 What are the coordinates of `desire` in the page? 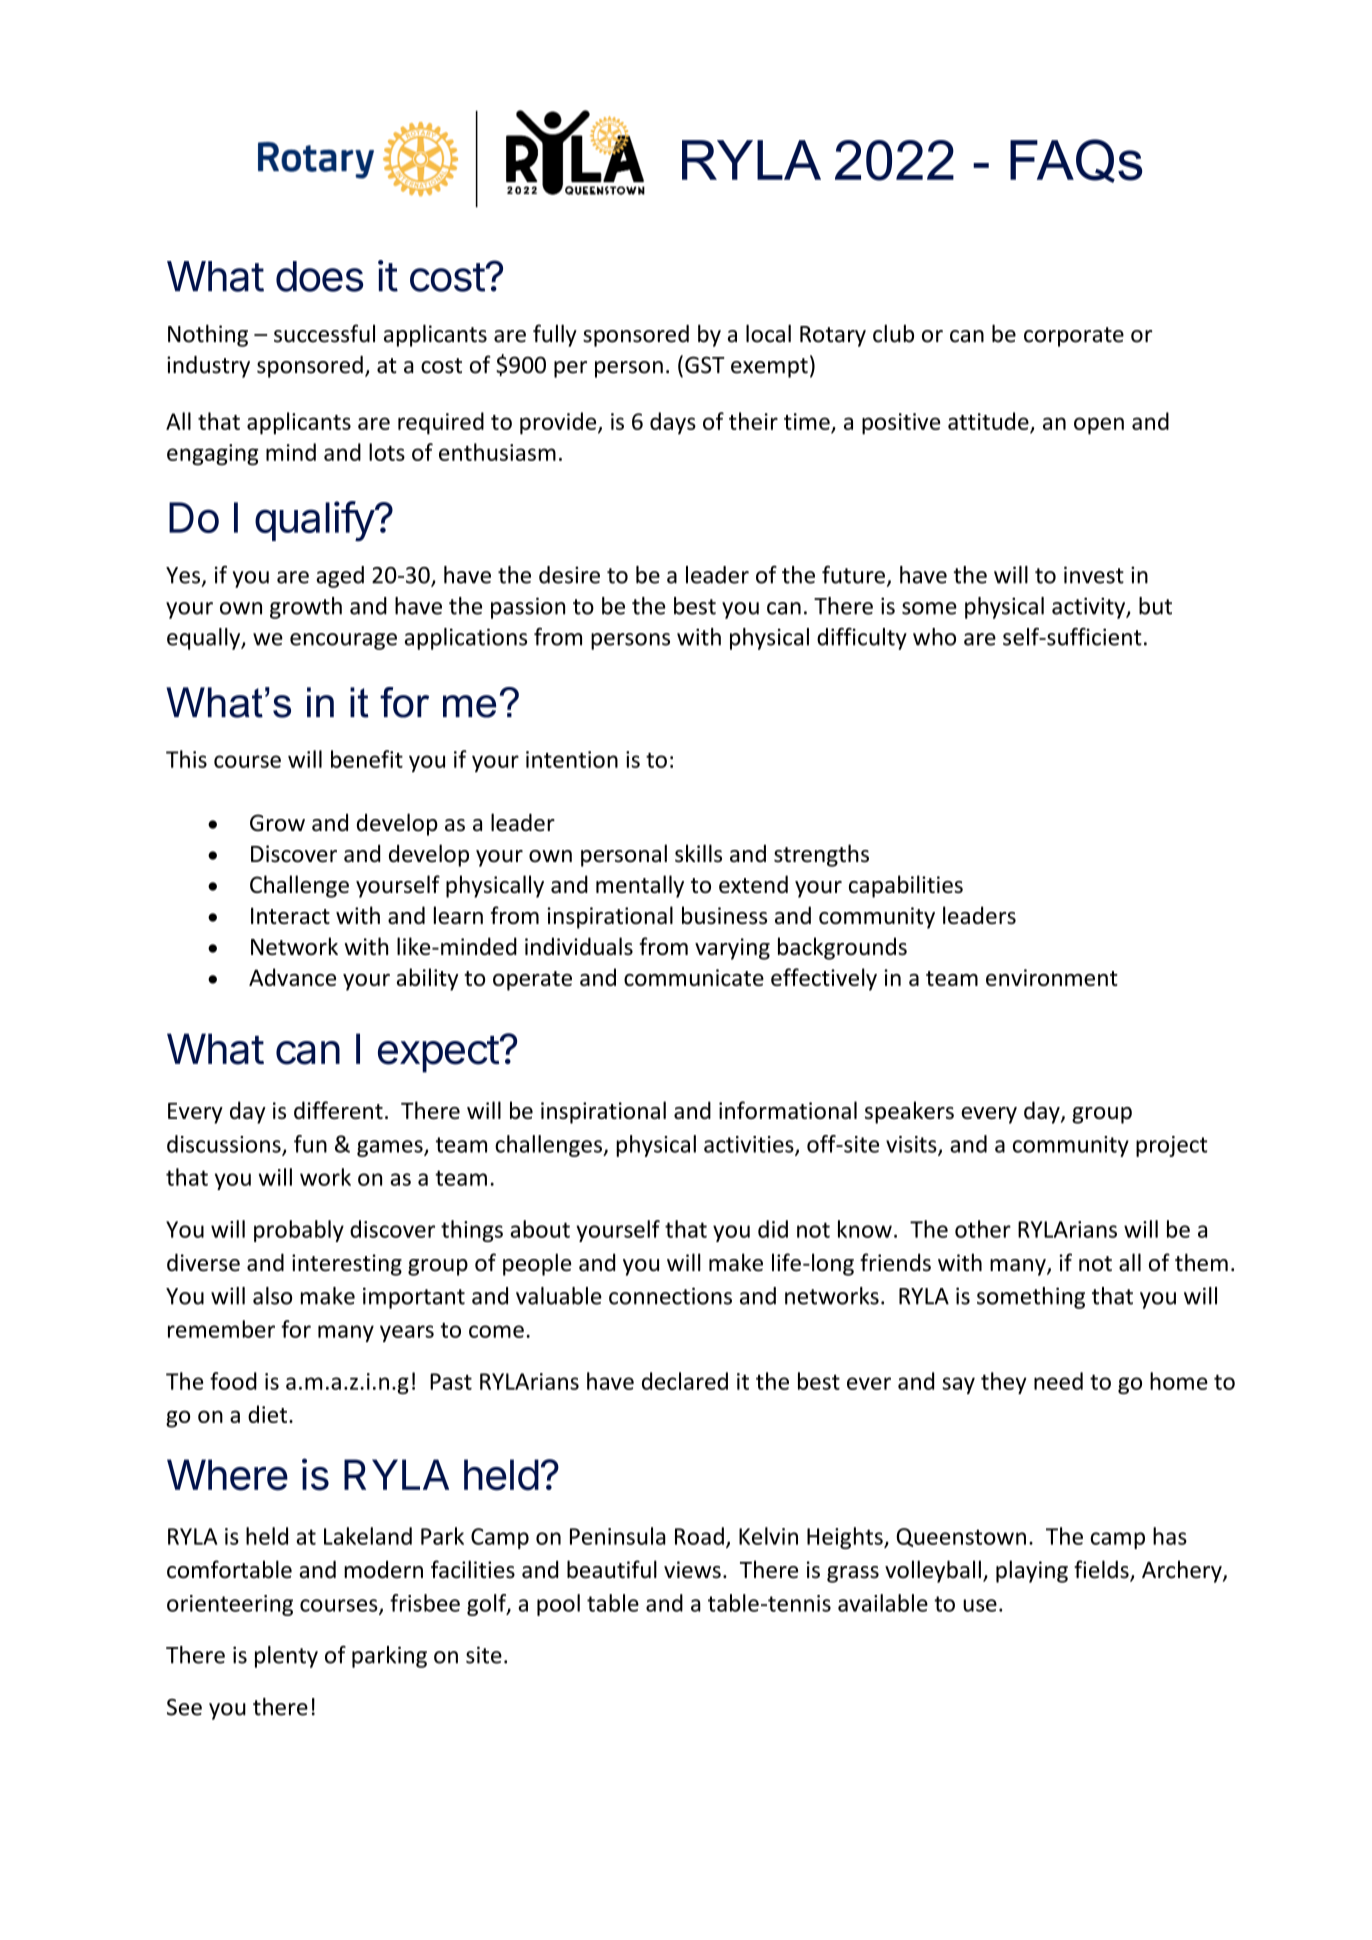 It's located at (569, 575).
